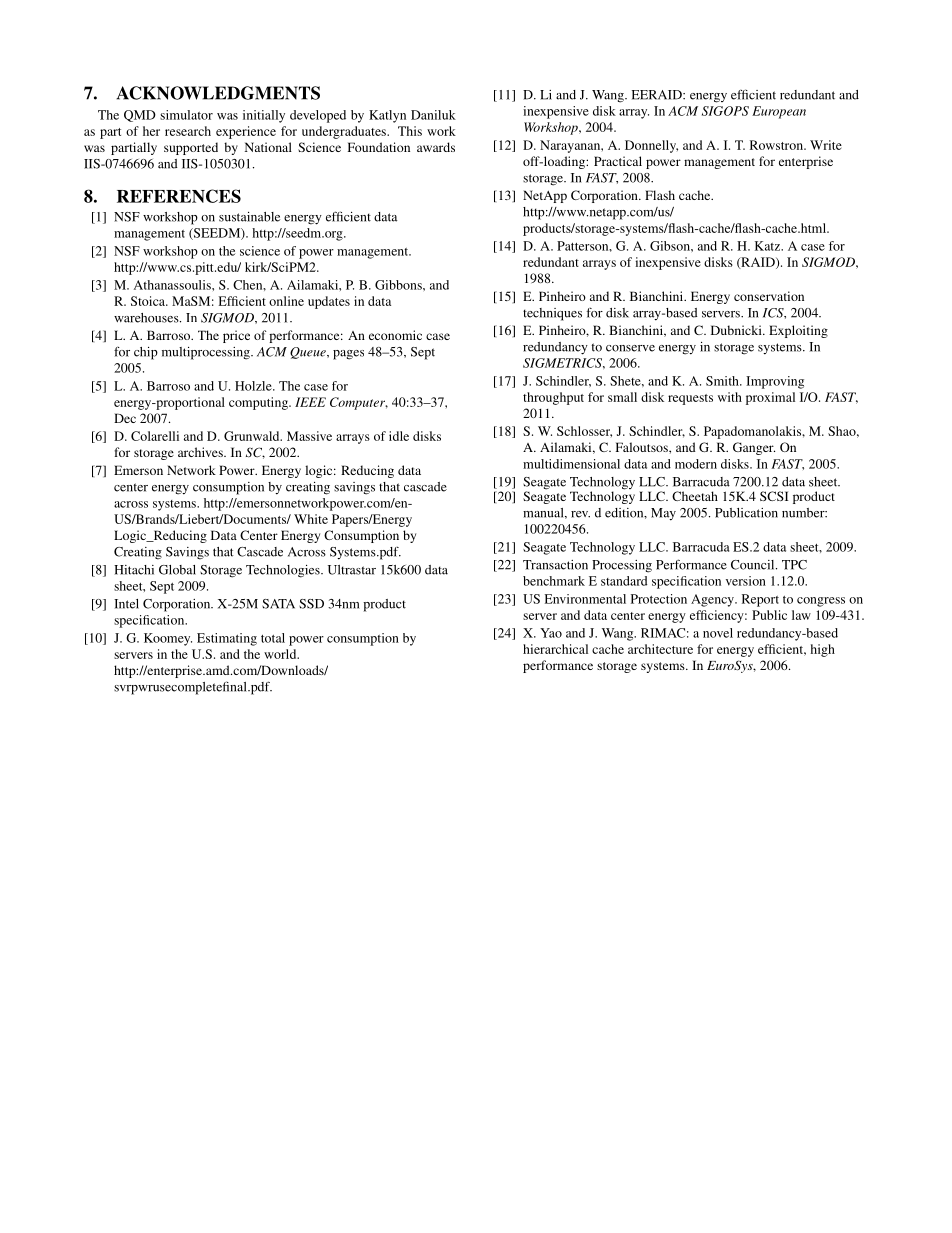 This page has height=1233, width=952. What do you see at coordinates (754, 448) in the page?
I see `Ganger` at bounding box center [754, 448].
